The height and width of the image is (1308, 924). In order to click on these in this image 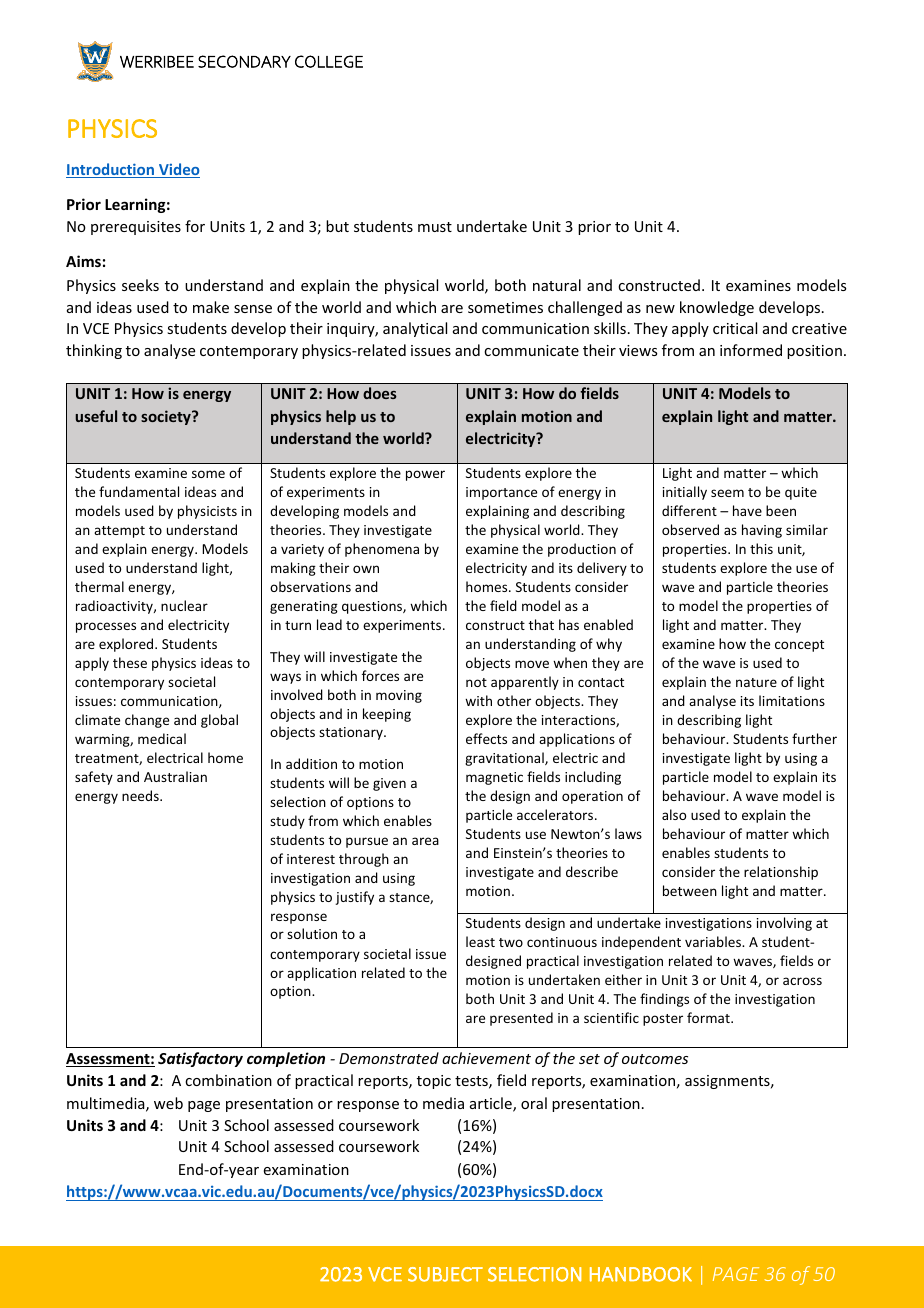, I will do `click(130, 662)`.
